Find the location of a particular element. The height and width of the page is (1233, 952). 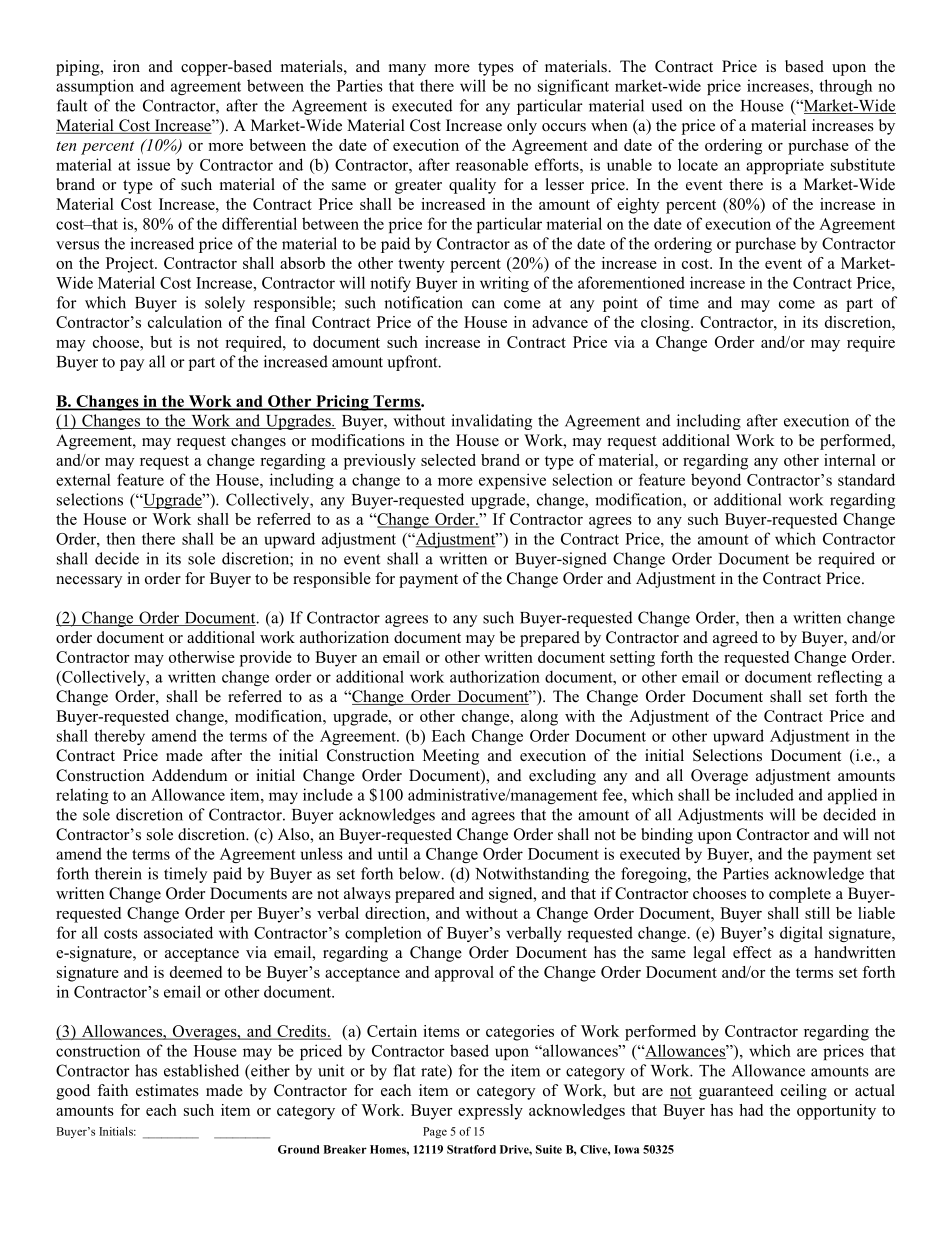

Addendum is located at coordinates (189, 775).
